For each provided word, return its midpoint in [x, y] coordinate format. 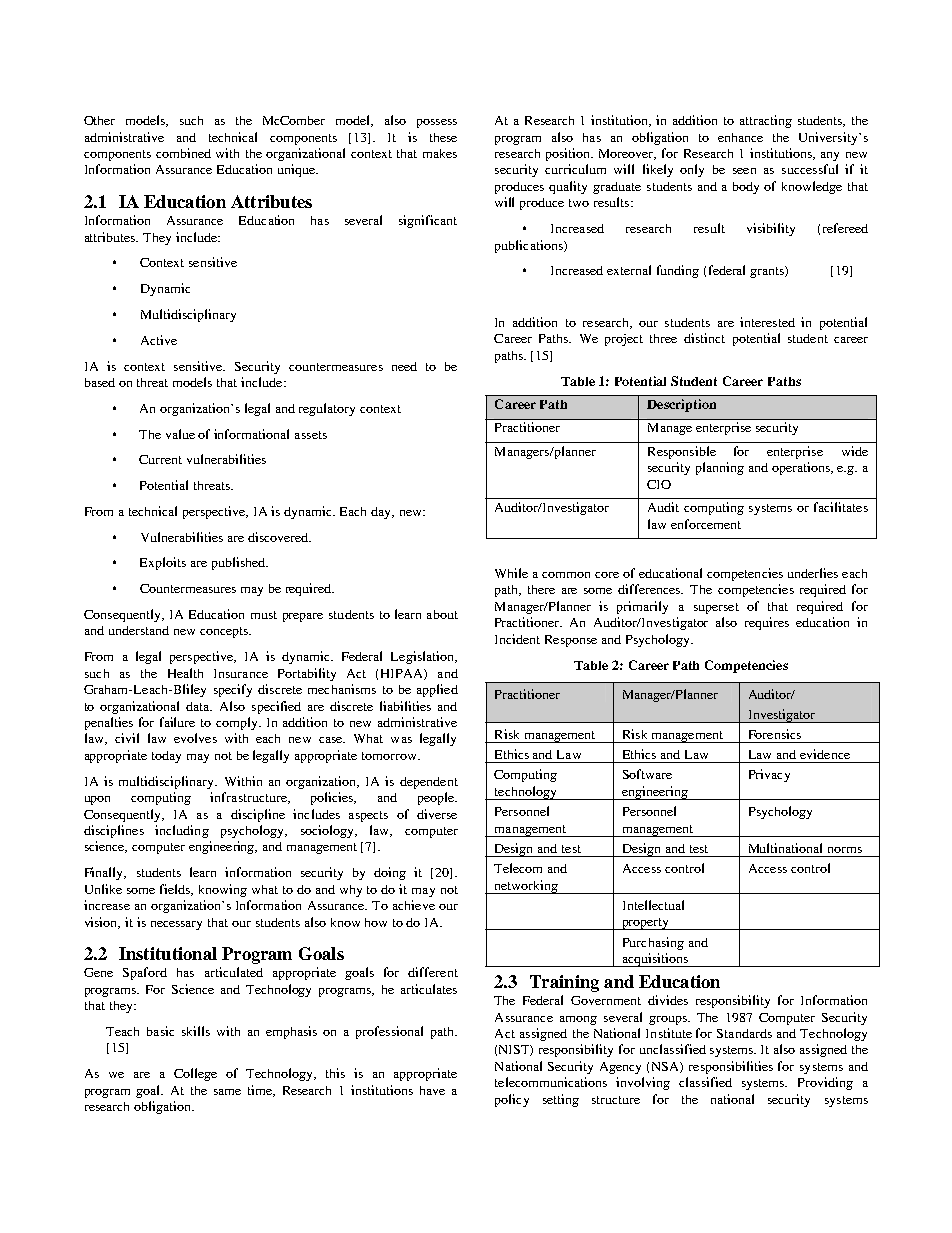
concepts [225, 632]
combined [183, 153]
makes [440, 153]
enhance [740, 137]
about [442, 614]
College [195, 1074]
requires [767, 623]
